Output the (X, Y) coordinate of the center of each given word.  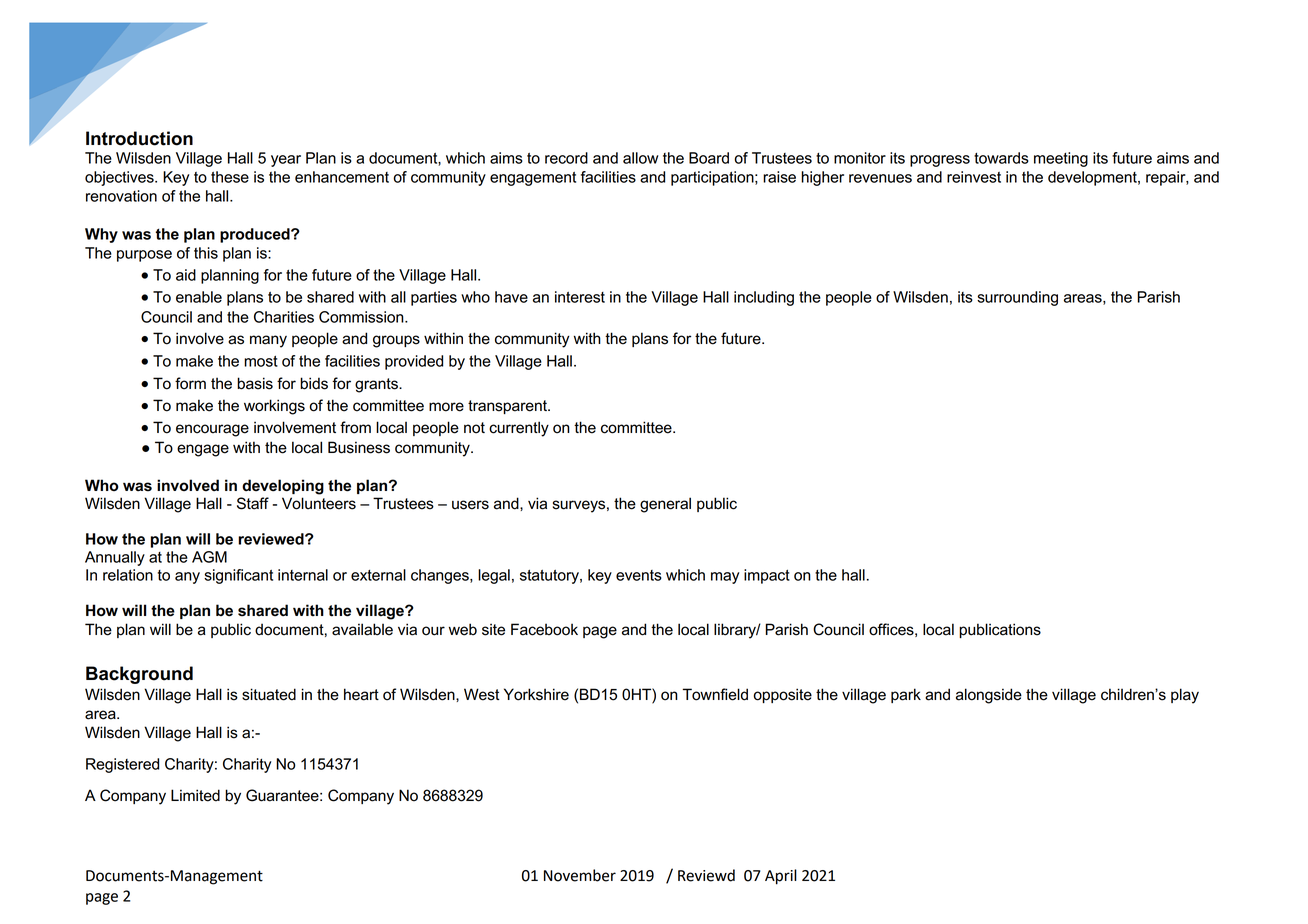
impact (767, 576)
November (580, 875)
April (781, 877)
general (665, 505)
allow (641, 158)
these (230, 177)
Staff (253, 503)
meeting (1061, 159)
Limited (195, 795)
